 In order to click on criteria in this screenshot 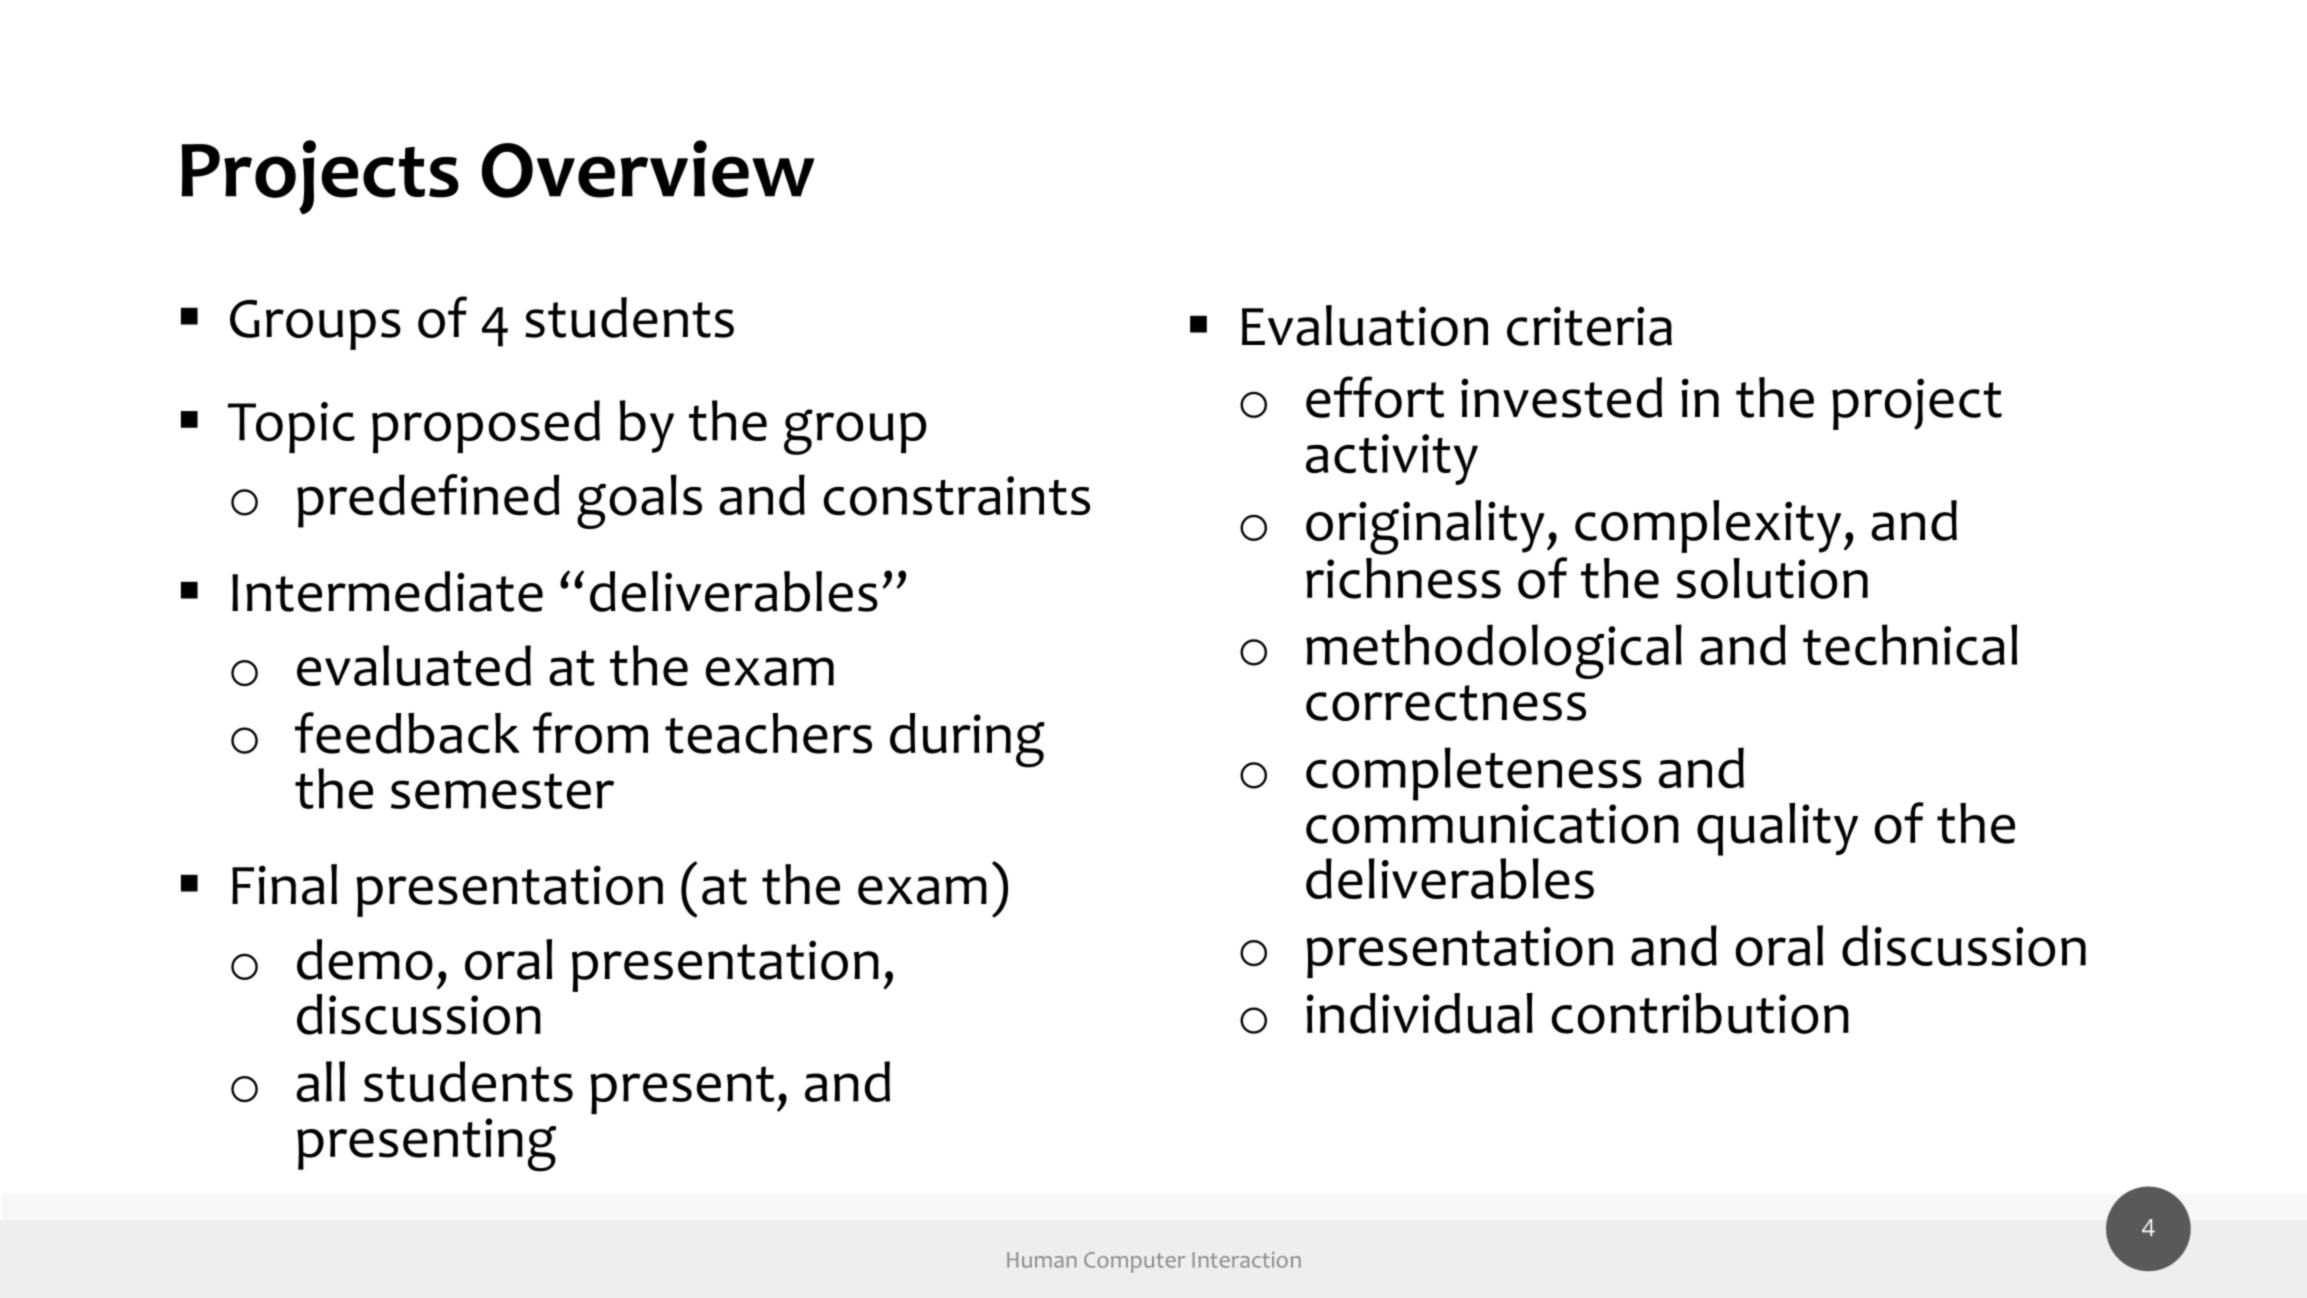, I will do `click(1589, 326)`.
